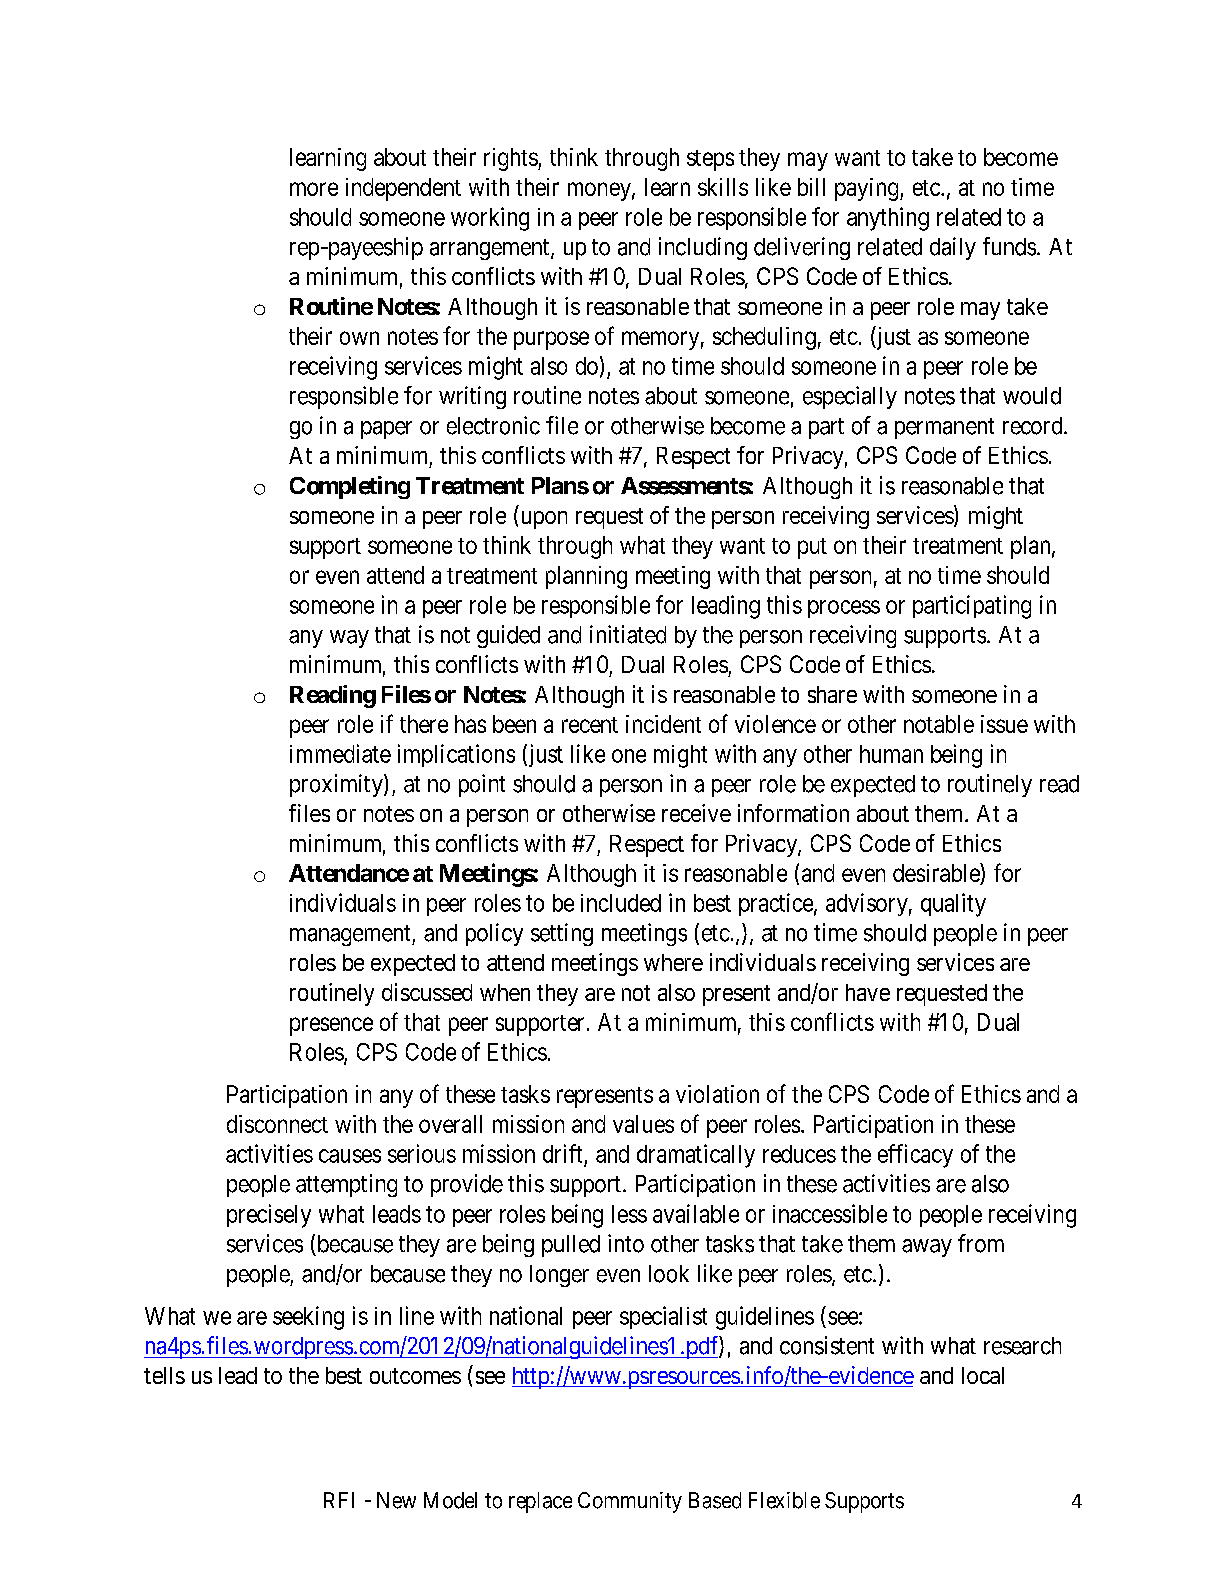  Describe the element at coordinates (937, 872) in the page. I see `desirable` at that location.
